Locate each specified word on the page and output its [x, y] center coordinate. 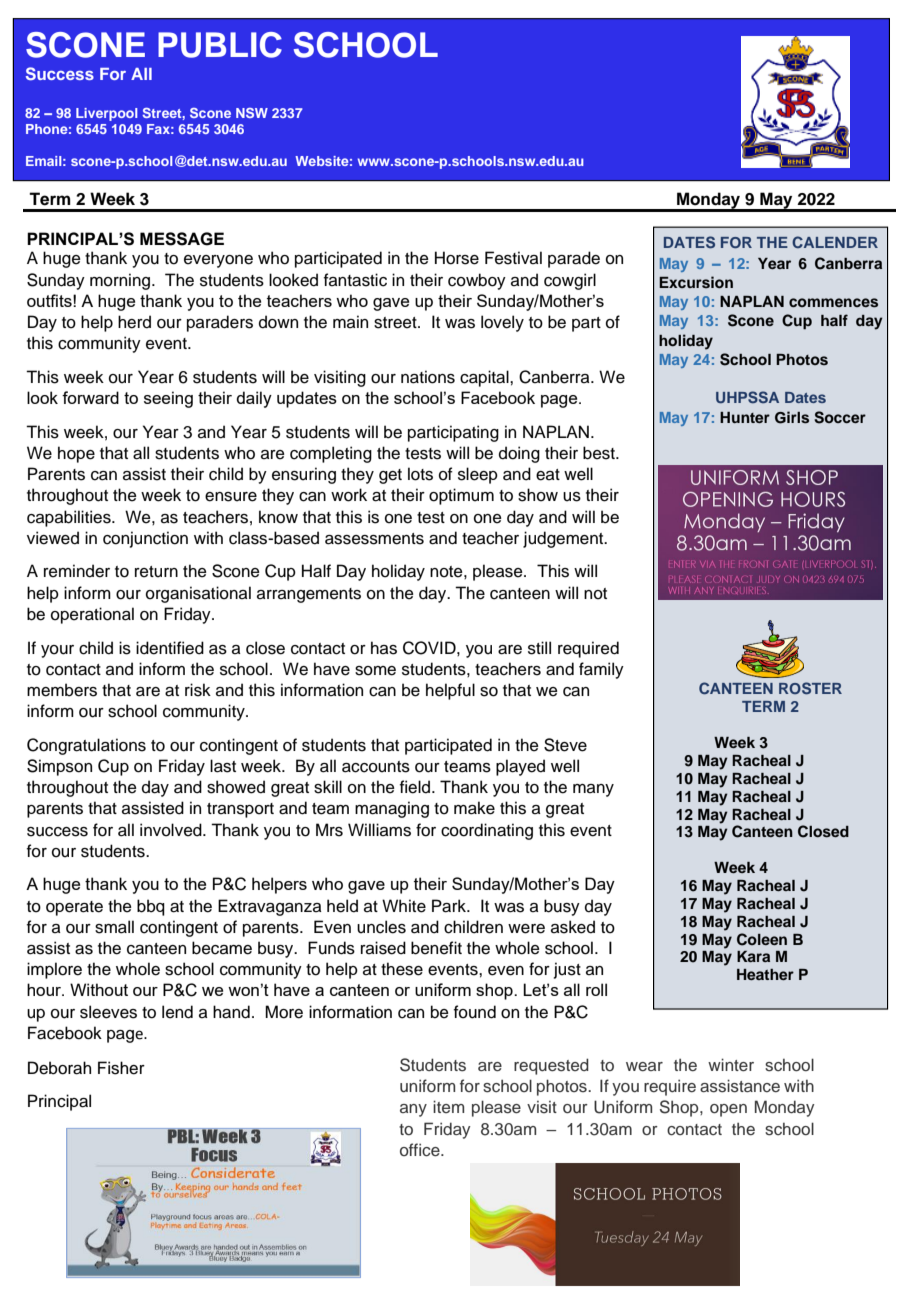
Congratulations [86, 746]
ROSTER [810, 688]
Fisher [121, 1068]
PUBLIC [220, 45]
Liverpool [106, 114]
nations [428, 377]
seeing [168, 399]
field [416, 787]
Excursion [696, 282]
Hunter [745, 417]
